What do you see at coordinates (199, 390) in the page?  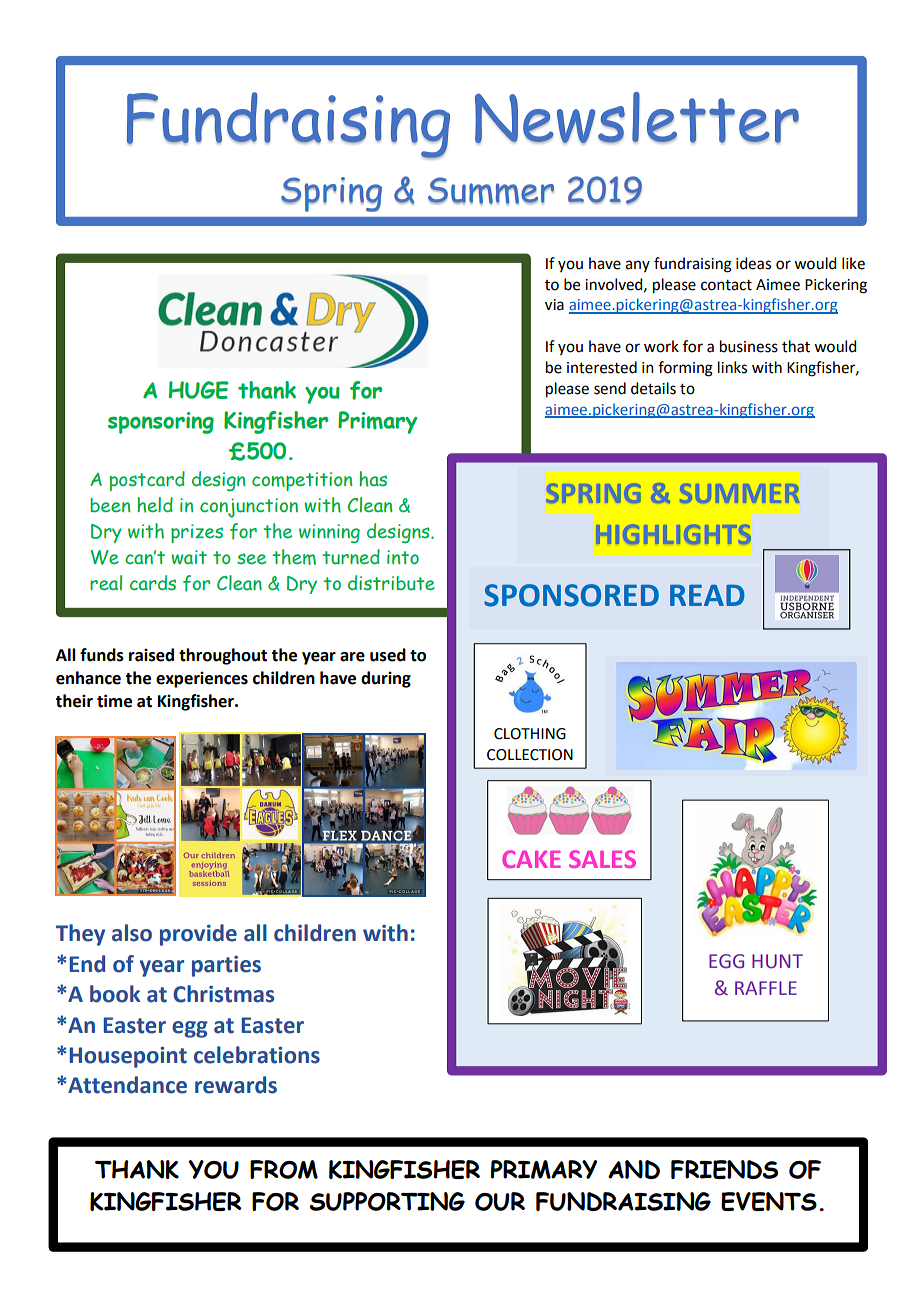 I see `HUGE` at bounding box center [199, 390].
